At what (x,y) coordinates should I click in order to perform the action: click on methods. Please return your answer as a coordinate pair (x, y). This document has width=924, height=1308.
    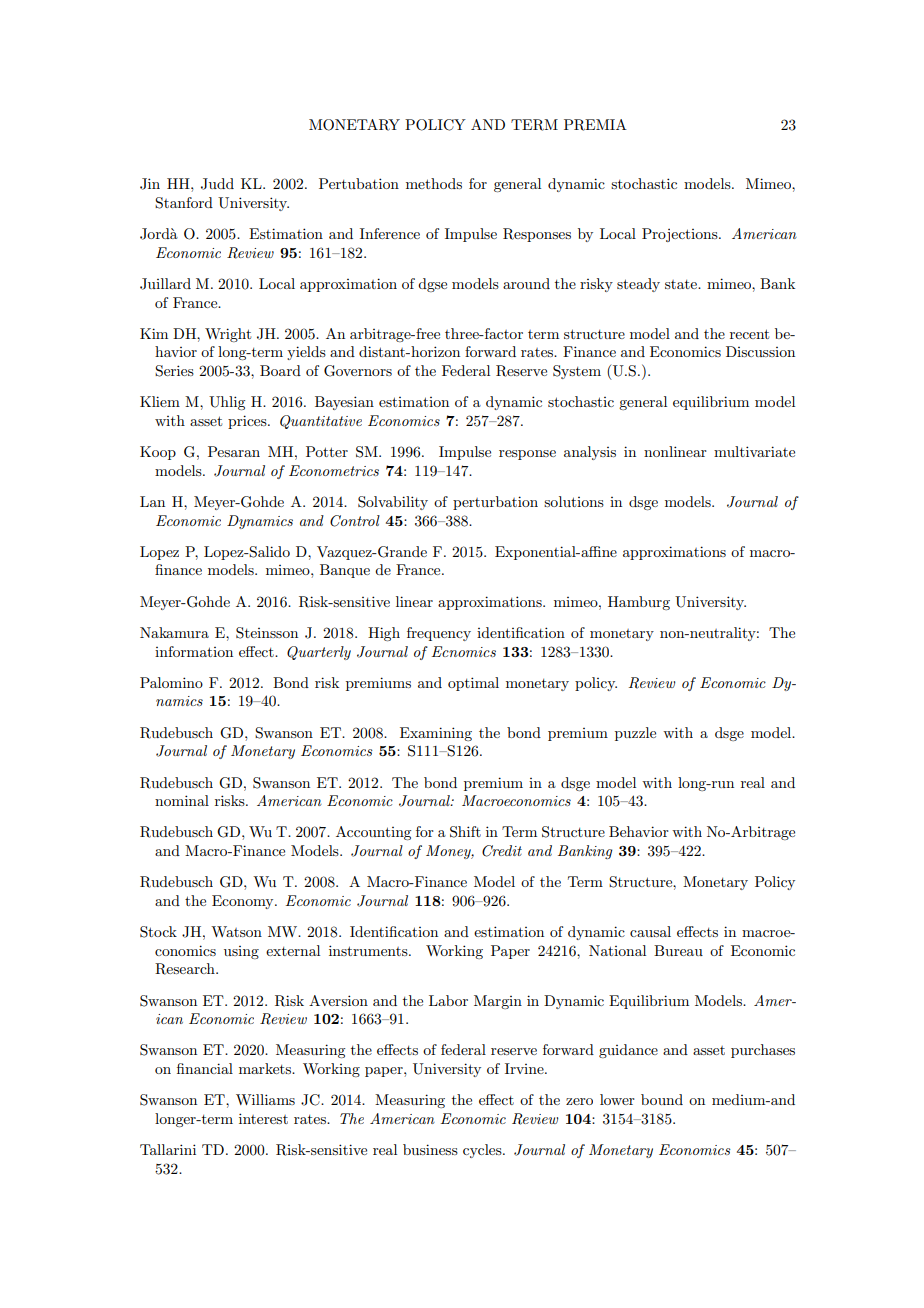
    Looking at the image, I should click on (434, 183).
